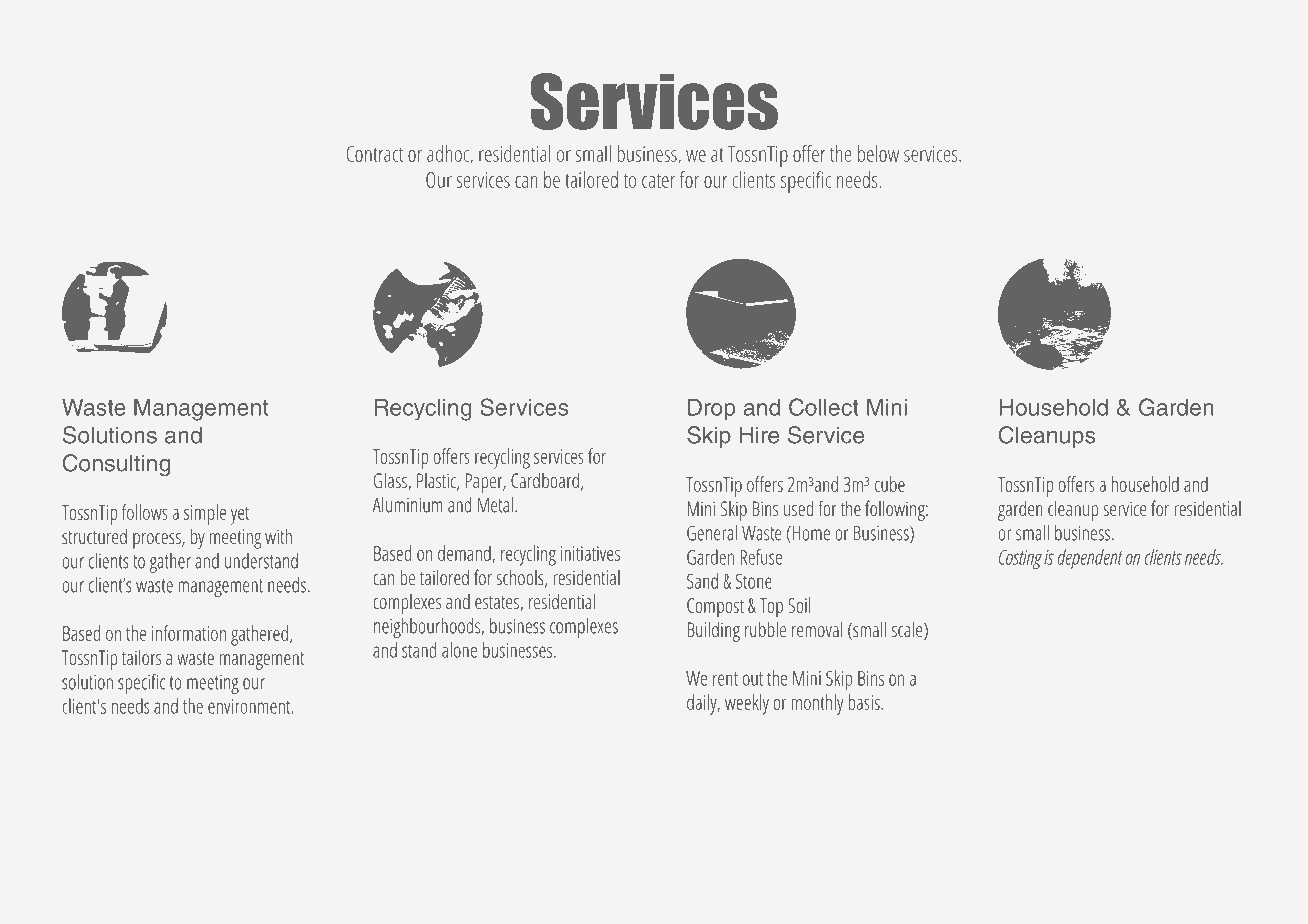 Image resolution: width=1308 pixels, height=924 pixels. I want to click on simple, so click(205, 514).
